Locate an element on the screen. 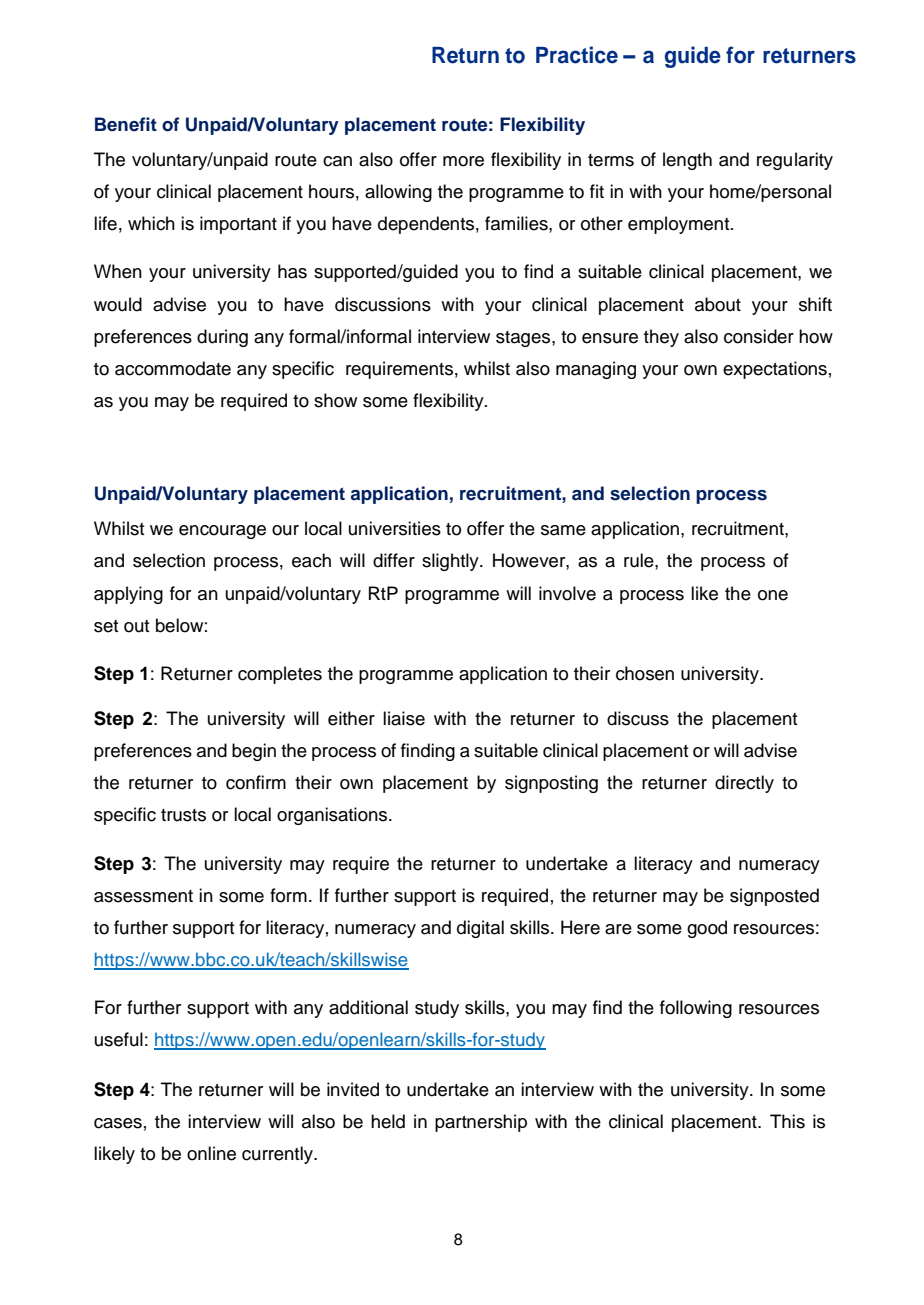  accommodate is located at coordinates (173, 368).
